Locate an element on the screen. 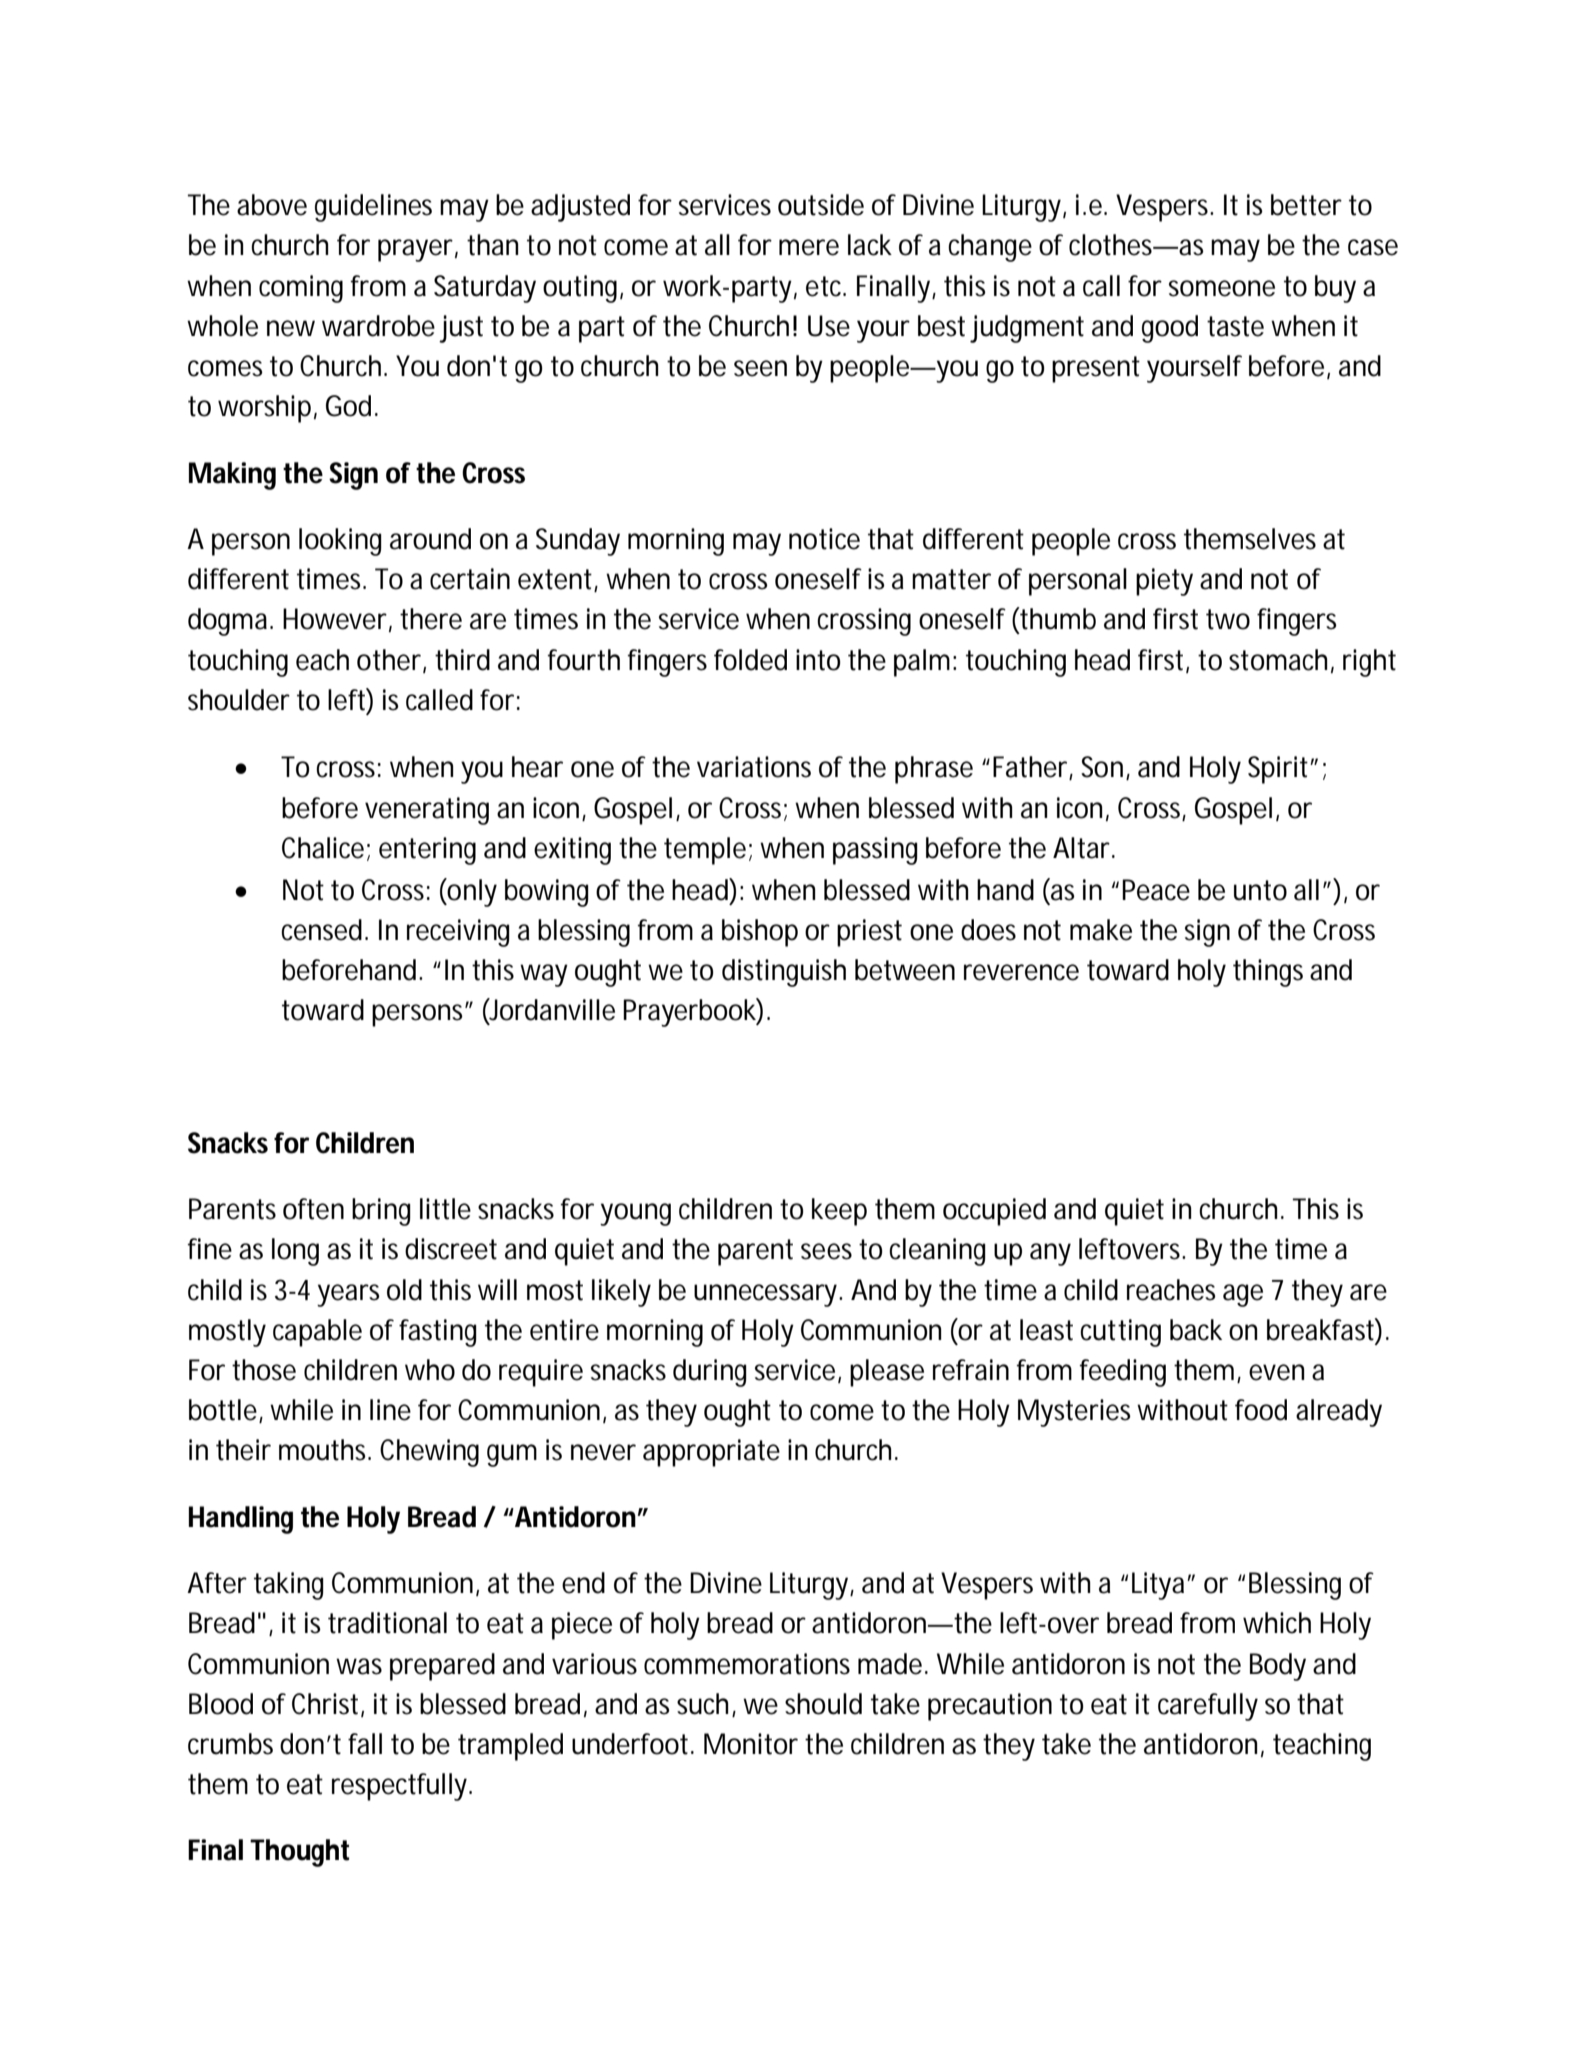  fall is located at coordinates (365, 1744).
